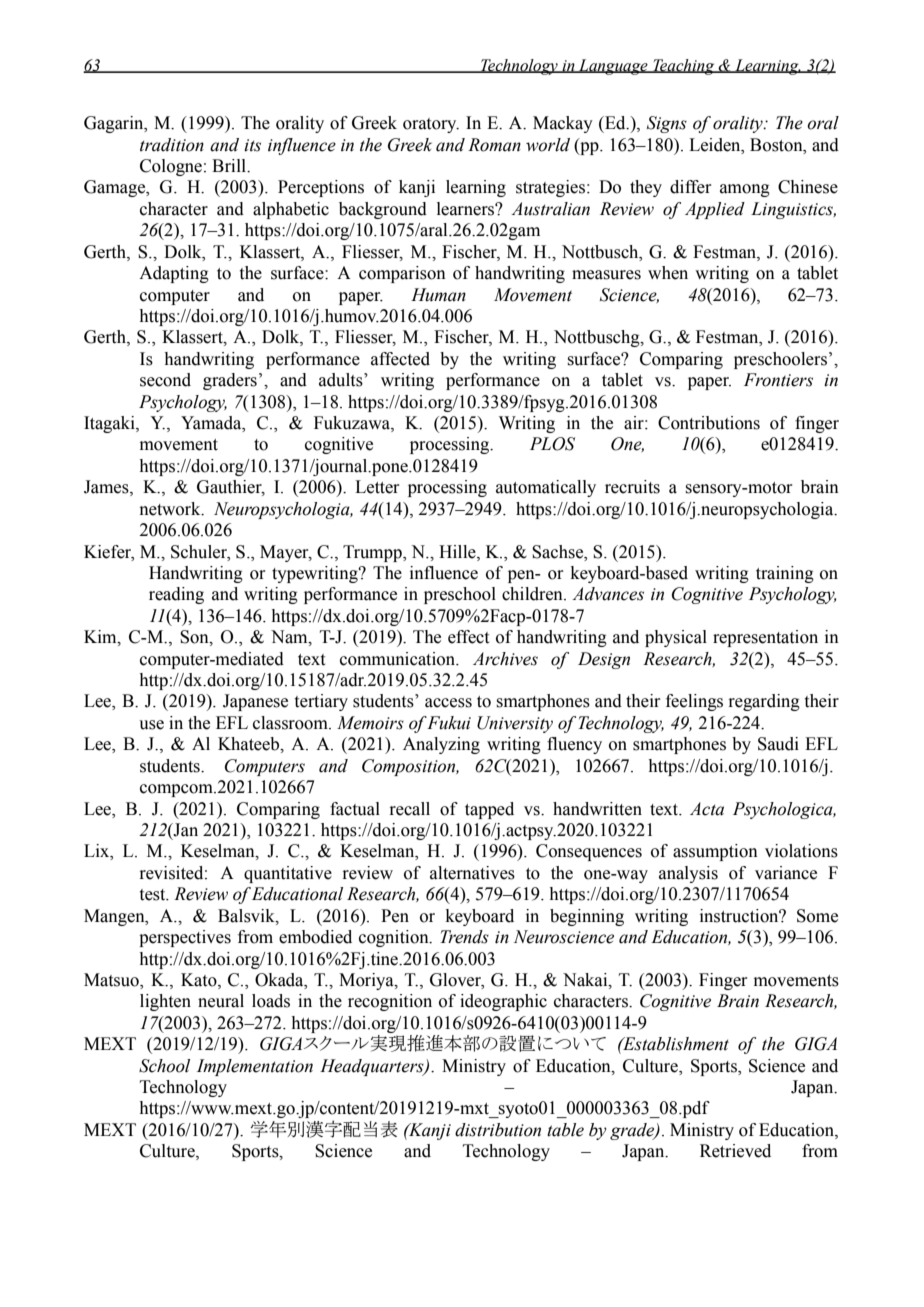 The image size is (924, 1307). What do you see at coordinates (709, 423) in the page?
I see `Contributions` at bounding box center [709, 423].
